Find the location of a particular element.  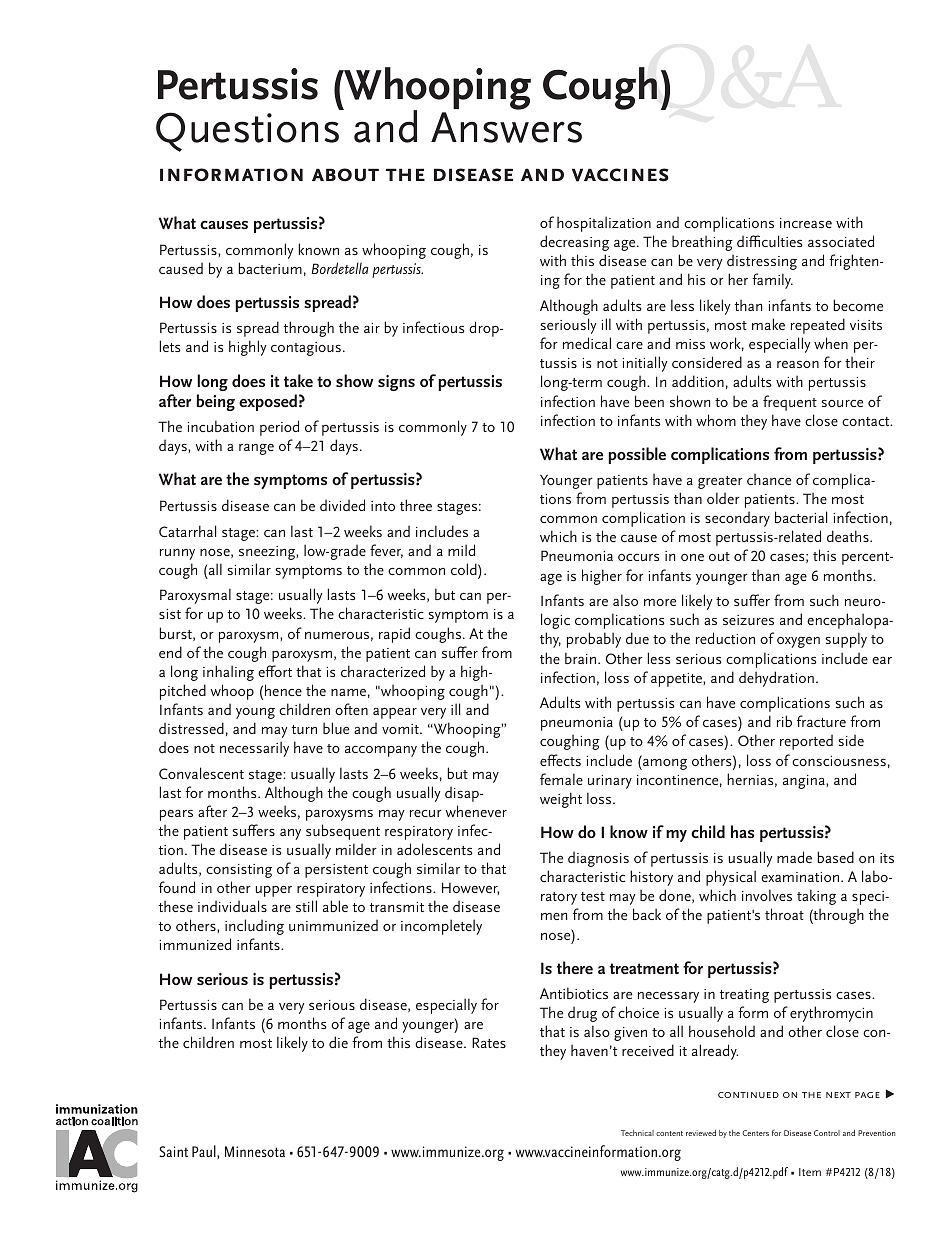

about is located at coordinates (345, 175).
